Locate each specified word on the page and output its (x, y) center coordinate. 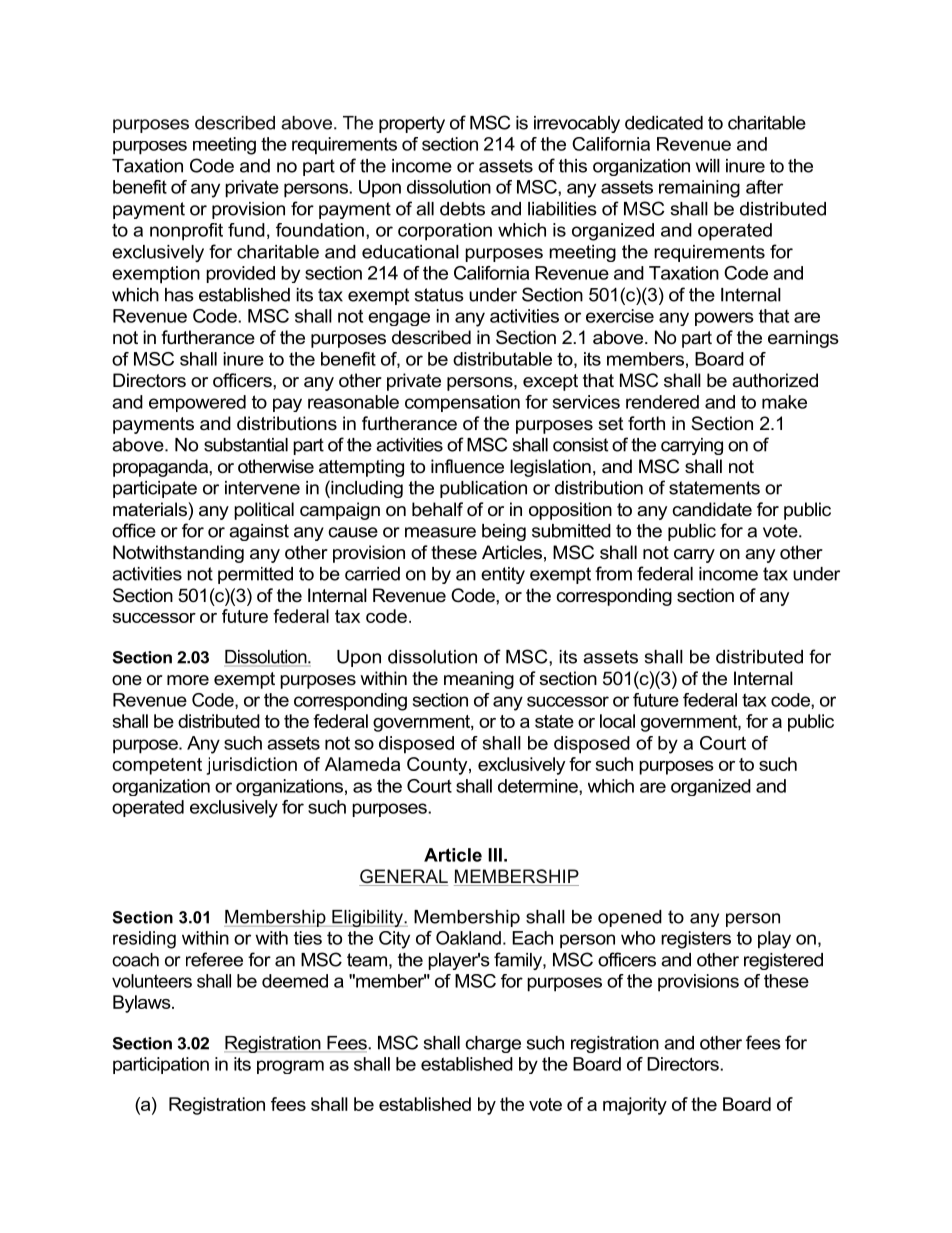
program (290, 1067)
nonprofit (186, 232)
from (613, 573)
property (412, 124)
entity (503, 575)
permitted (255, 575)
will (708, 166)
